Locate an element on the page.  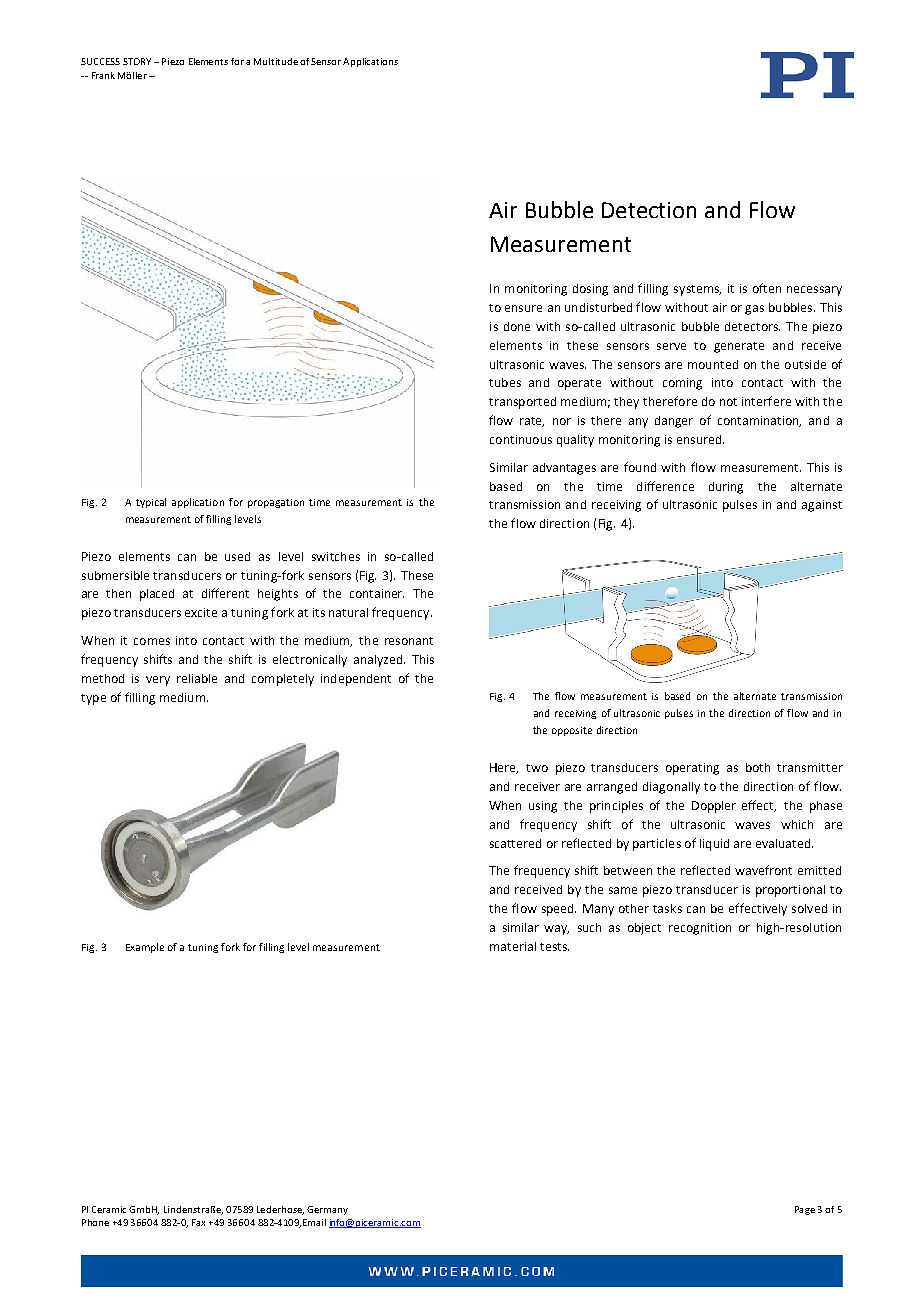
resonant is located at coordinates (409, 641).
